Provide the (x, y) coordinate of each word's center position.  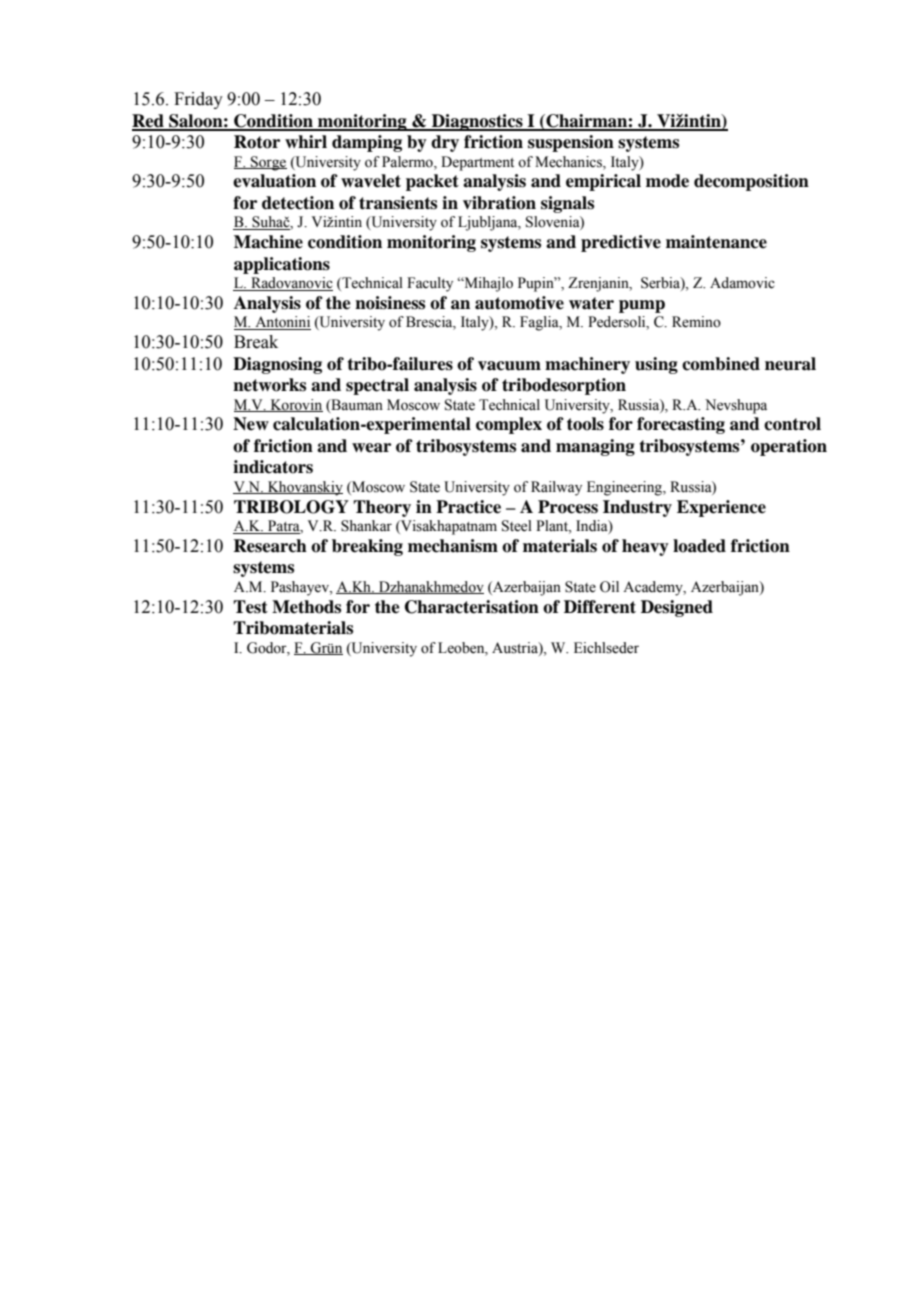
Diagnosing (277, 365)
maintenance (716, 242)
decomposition (751, 182)
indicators (273, 467)
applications (282, 265)
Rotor (257, 142)
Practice (468, 507)
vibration (499, 203)
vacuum (509, 366)
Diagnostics (477, 122)
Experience (721, 508)
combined (721, 364)
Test (250, 607)
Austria (516, 648)
